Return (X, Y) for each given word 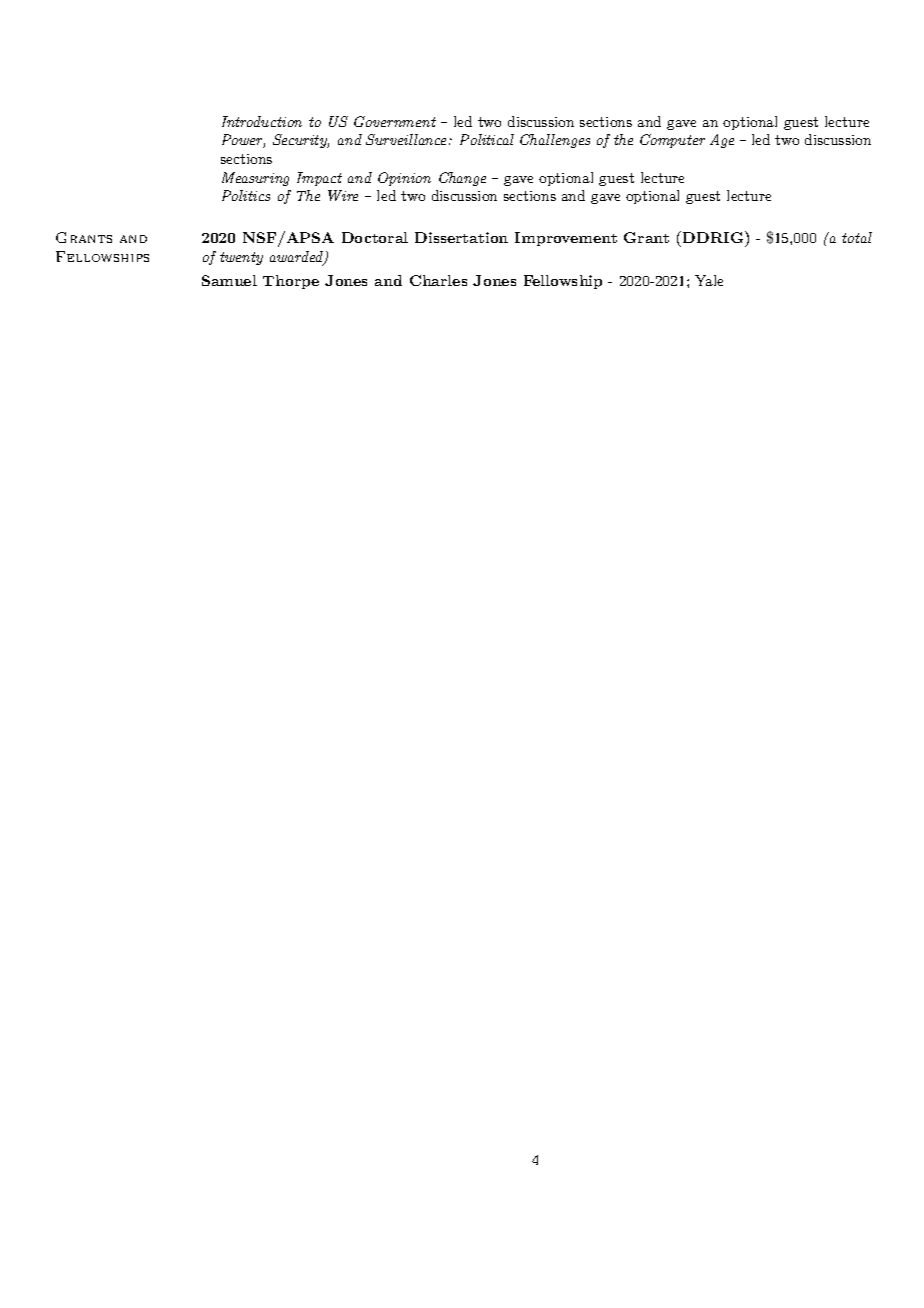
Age (722, 141)
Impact (319, 179)
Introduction (262, 121)
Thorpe (291, 282)
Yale (709, 280)
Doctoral (375, 237)
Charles (438, 280)
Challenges (555, 141)
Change (462, 179)
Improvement (566, 239)
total (857, 237)
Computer (672, 141)
